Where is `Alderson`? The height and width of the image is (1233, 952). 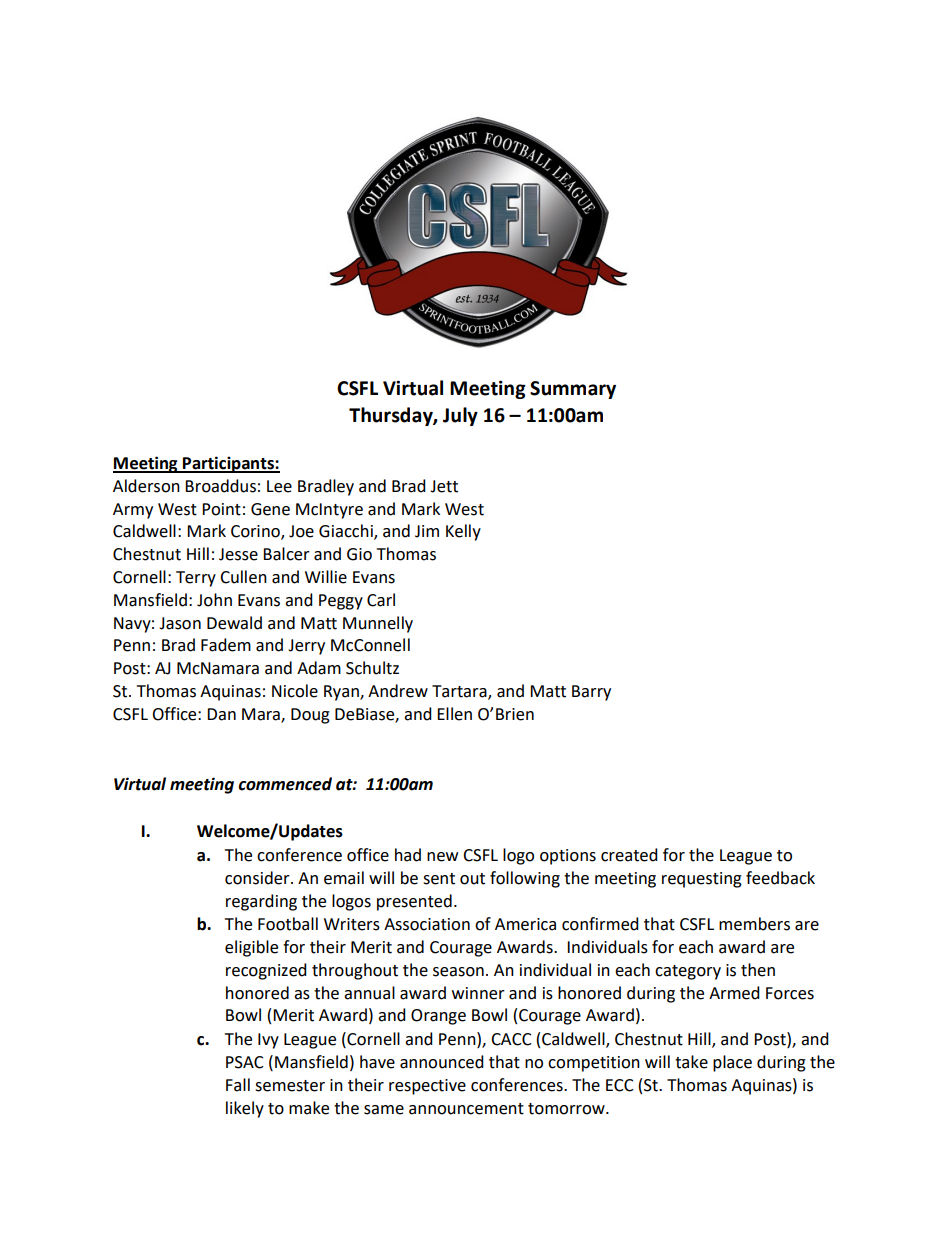 Alderson is located at coordinates (146, 486).
